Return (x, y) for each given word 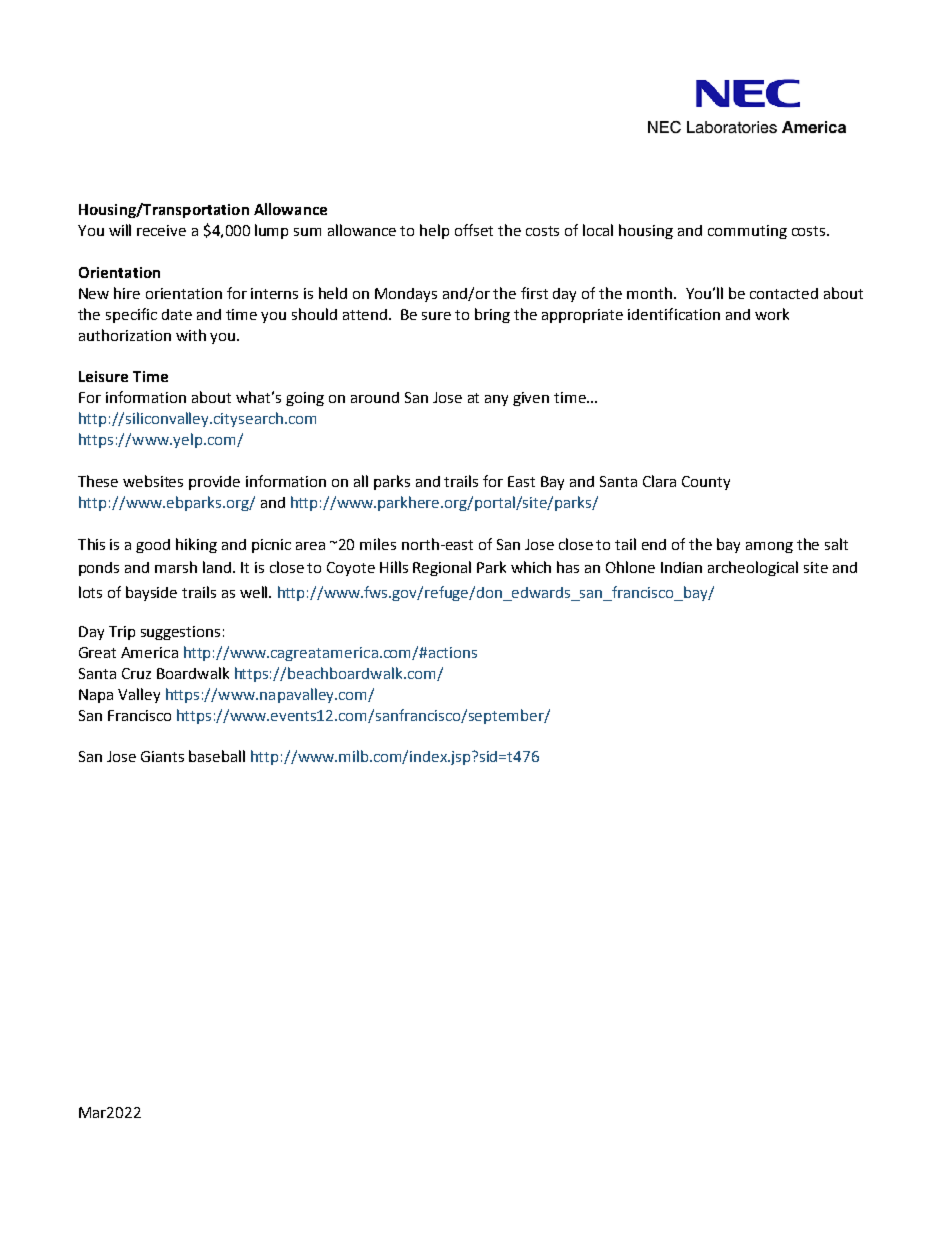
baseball (217, 756)
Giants (162, 756)
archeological (753, 568)
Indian (681, 567)
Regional (442, 568)
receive (161, 230)
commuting (747, 232)
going (305, 399)
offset (474, 230)
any (496, 400)
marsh (176, 567)
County (706, 483)
